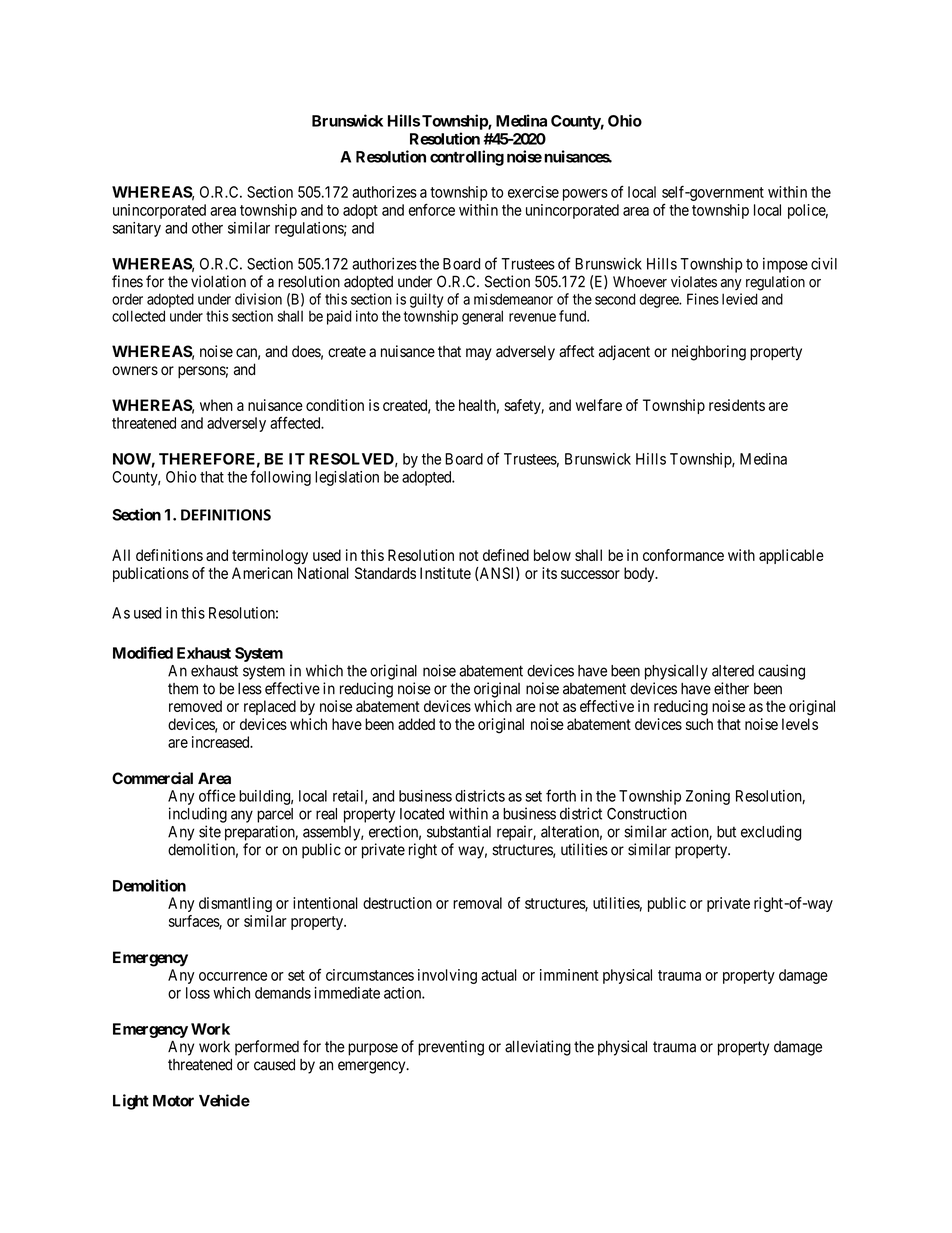  I want to click on impose, so click(785, 265).
